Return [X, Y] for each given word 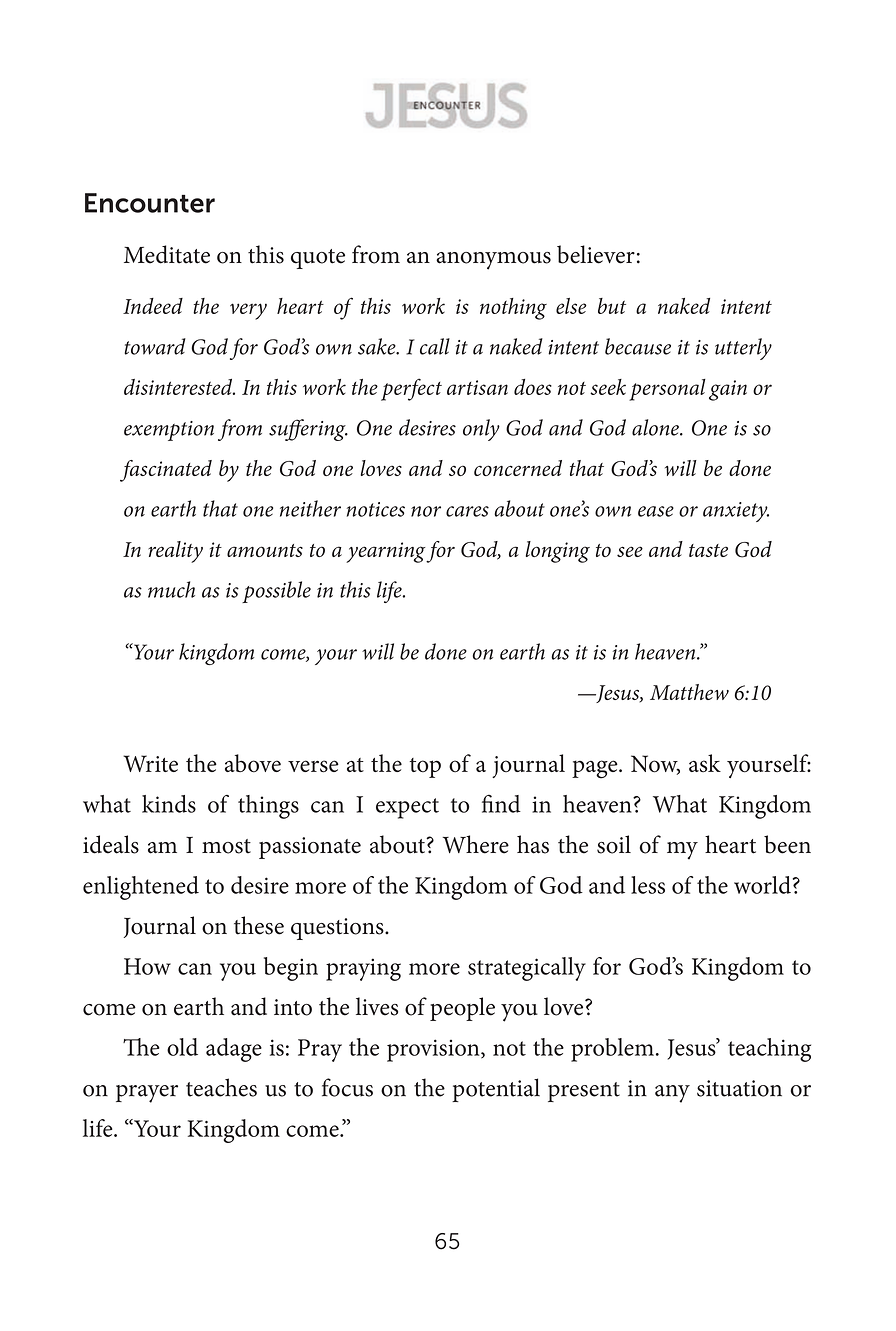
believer [596, 254]
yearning [386, 552]
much [171, 589]
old [182, 1047]
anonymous [493, 261]
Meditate [167, 254]
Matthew [689, 692]
